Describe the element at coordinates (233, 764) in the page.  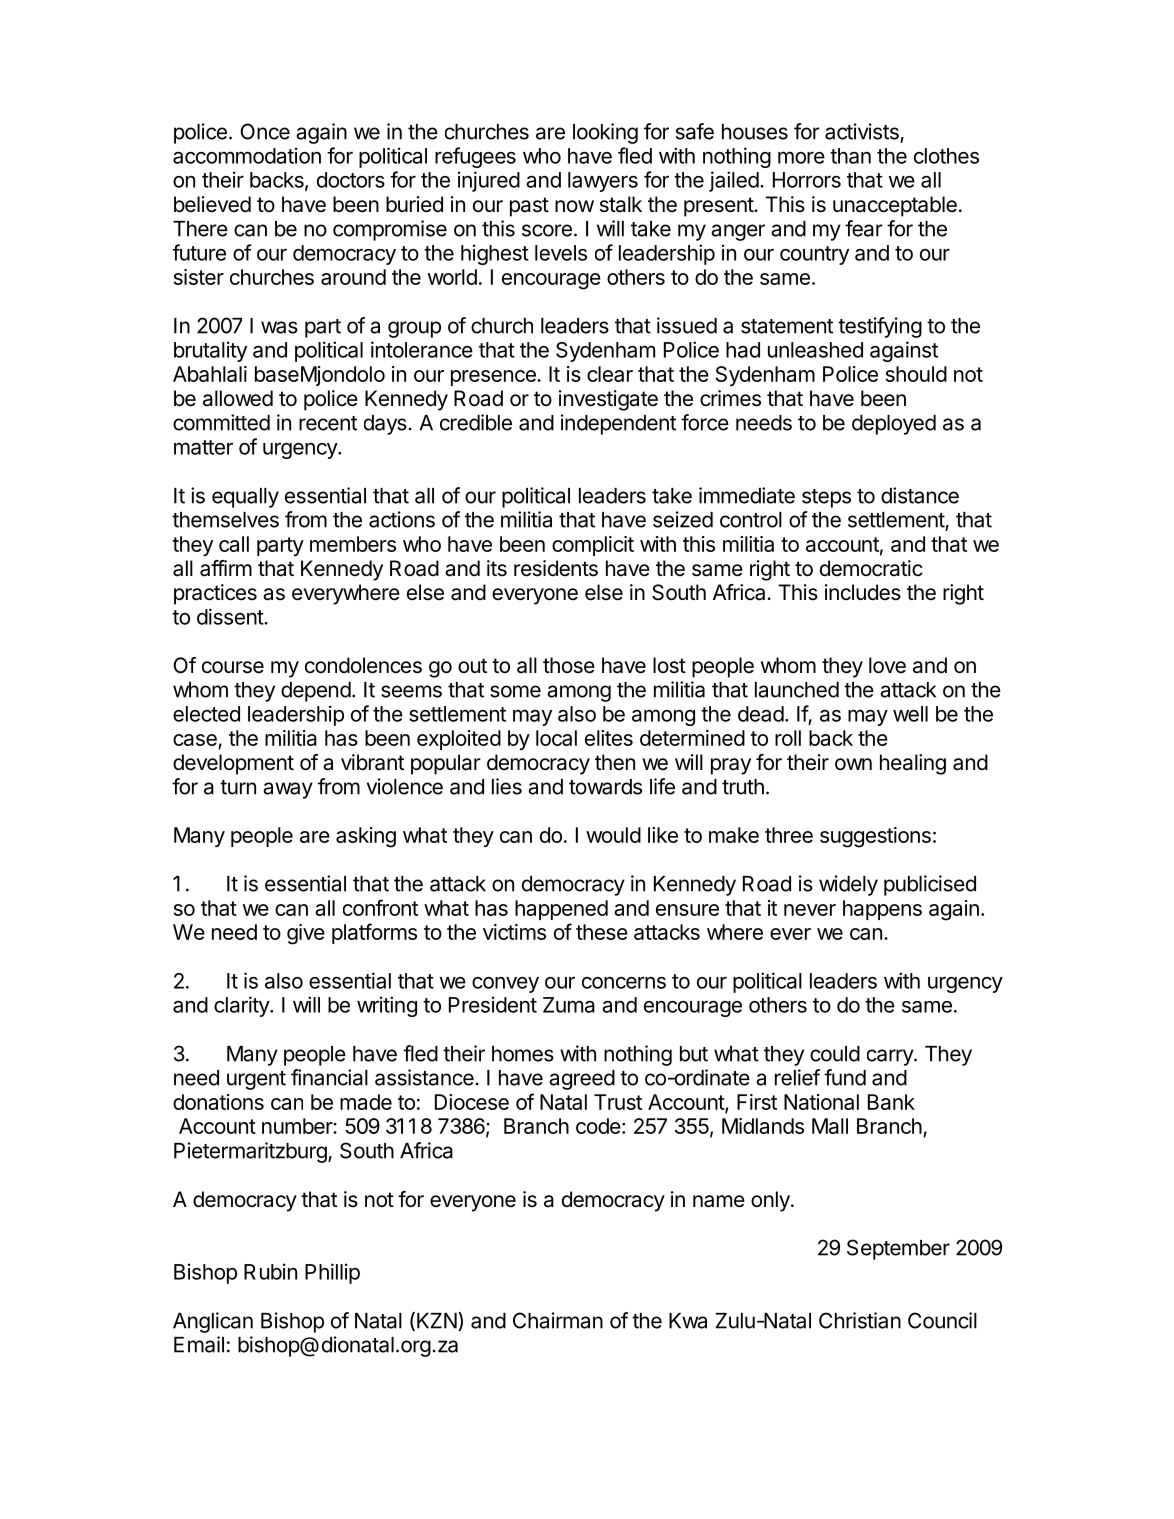
I see `development` at that location.
